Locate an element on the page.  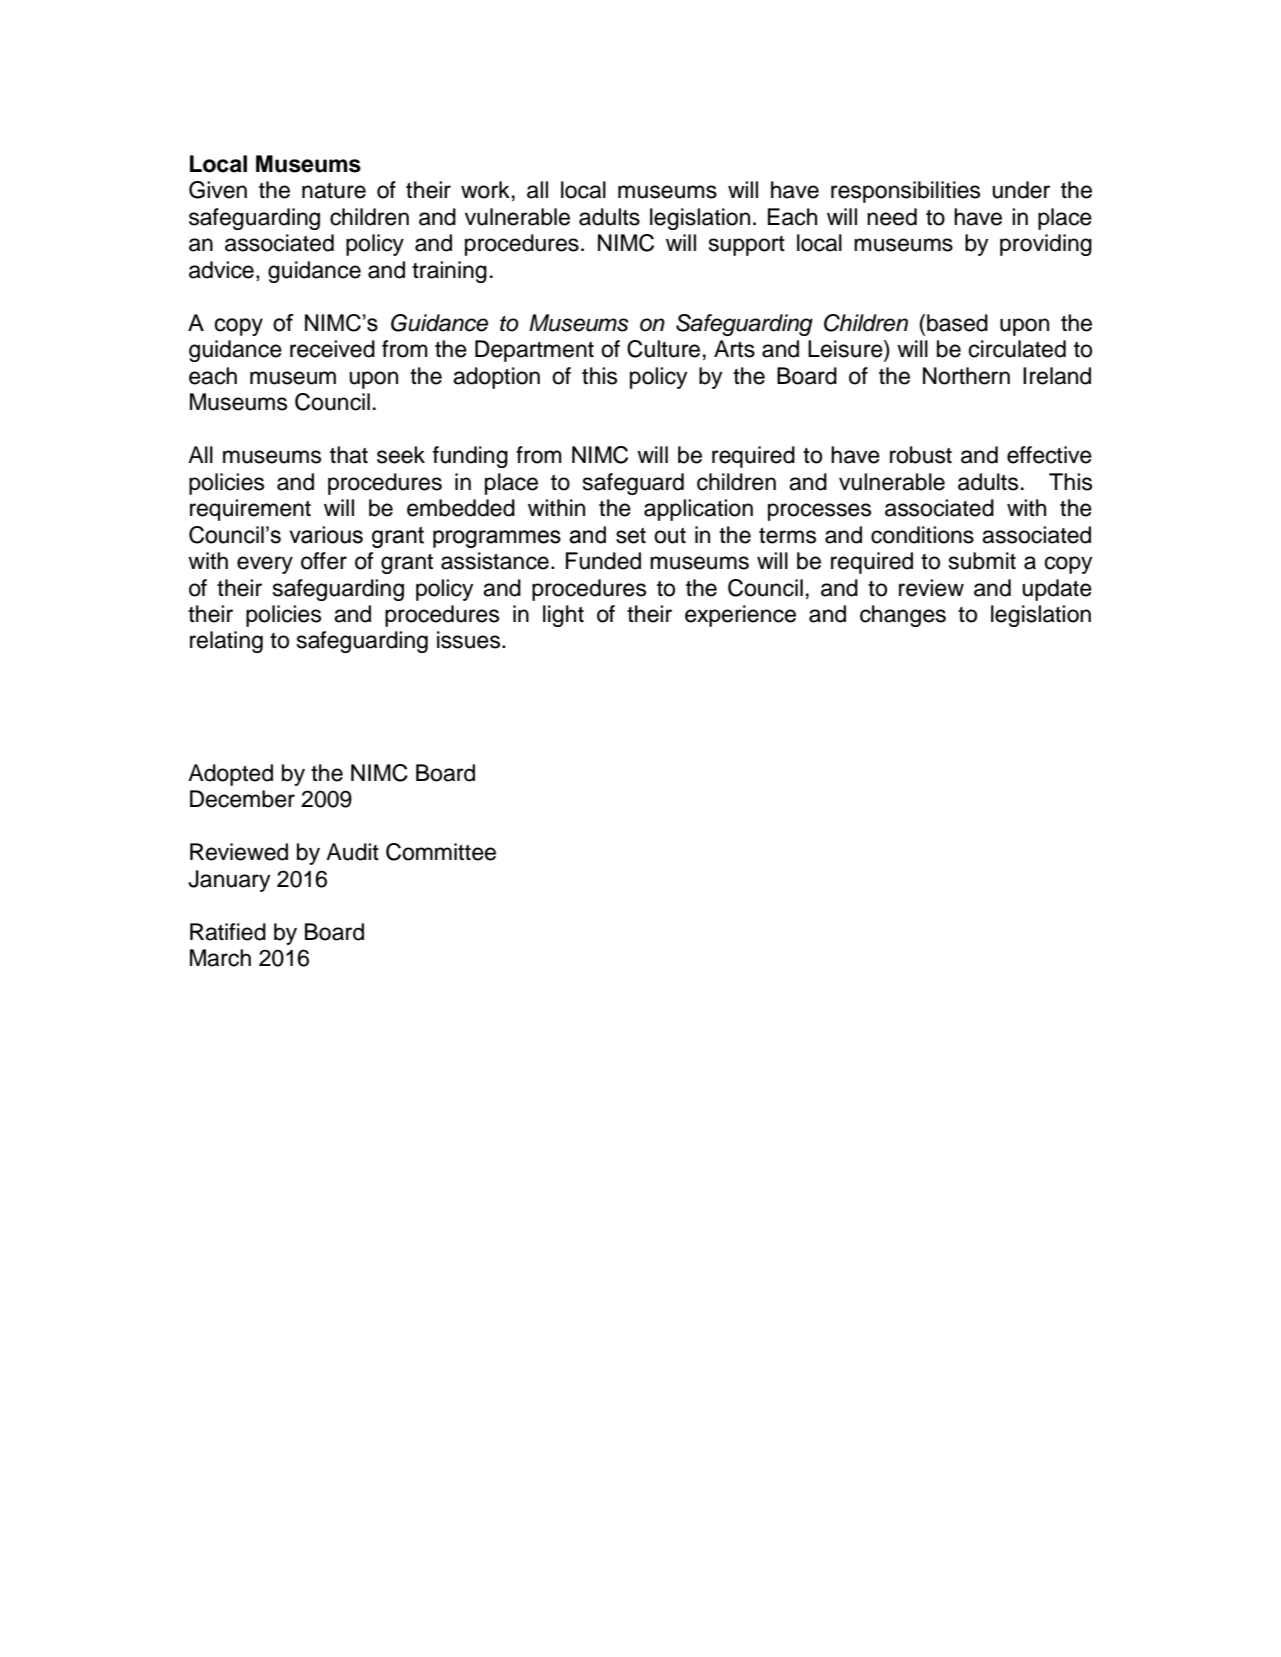
support is located at coordinates (747, 246).
